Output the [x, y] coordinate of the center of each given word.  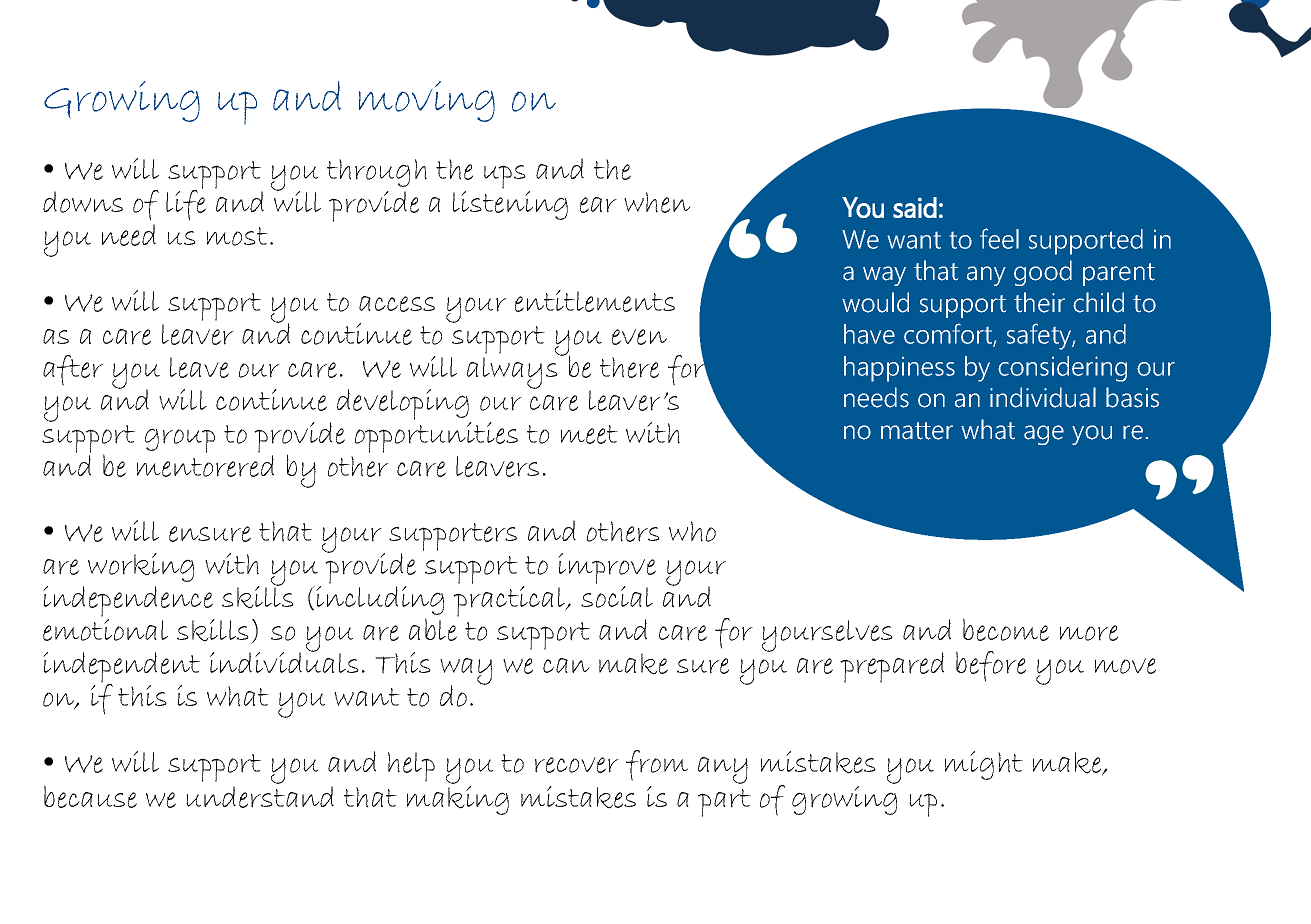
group [180, 440]
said [915, 207]
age [1044, 435]
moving [427, 101]
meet [589, 434]
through [377, 173]
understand [260, 797]
